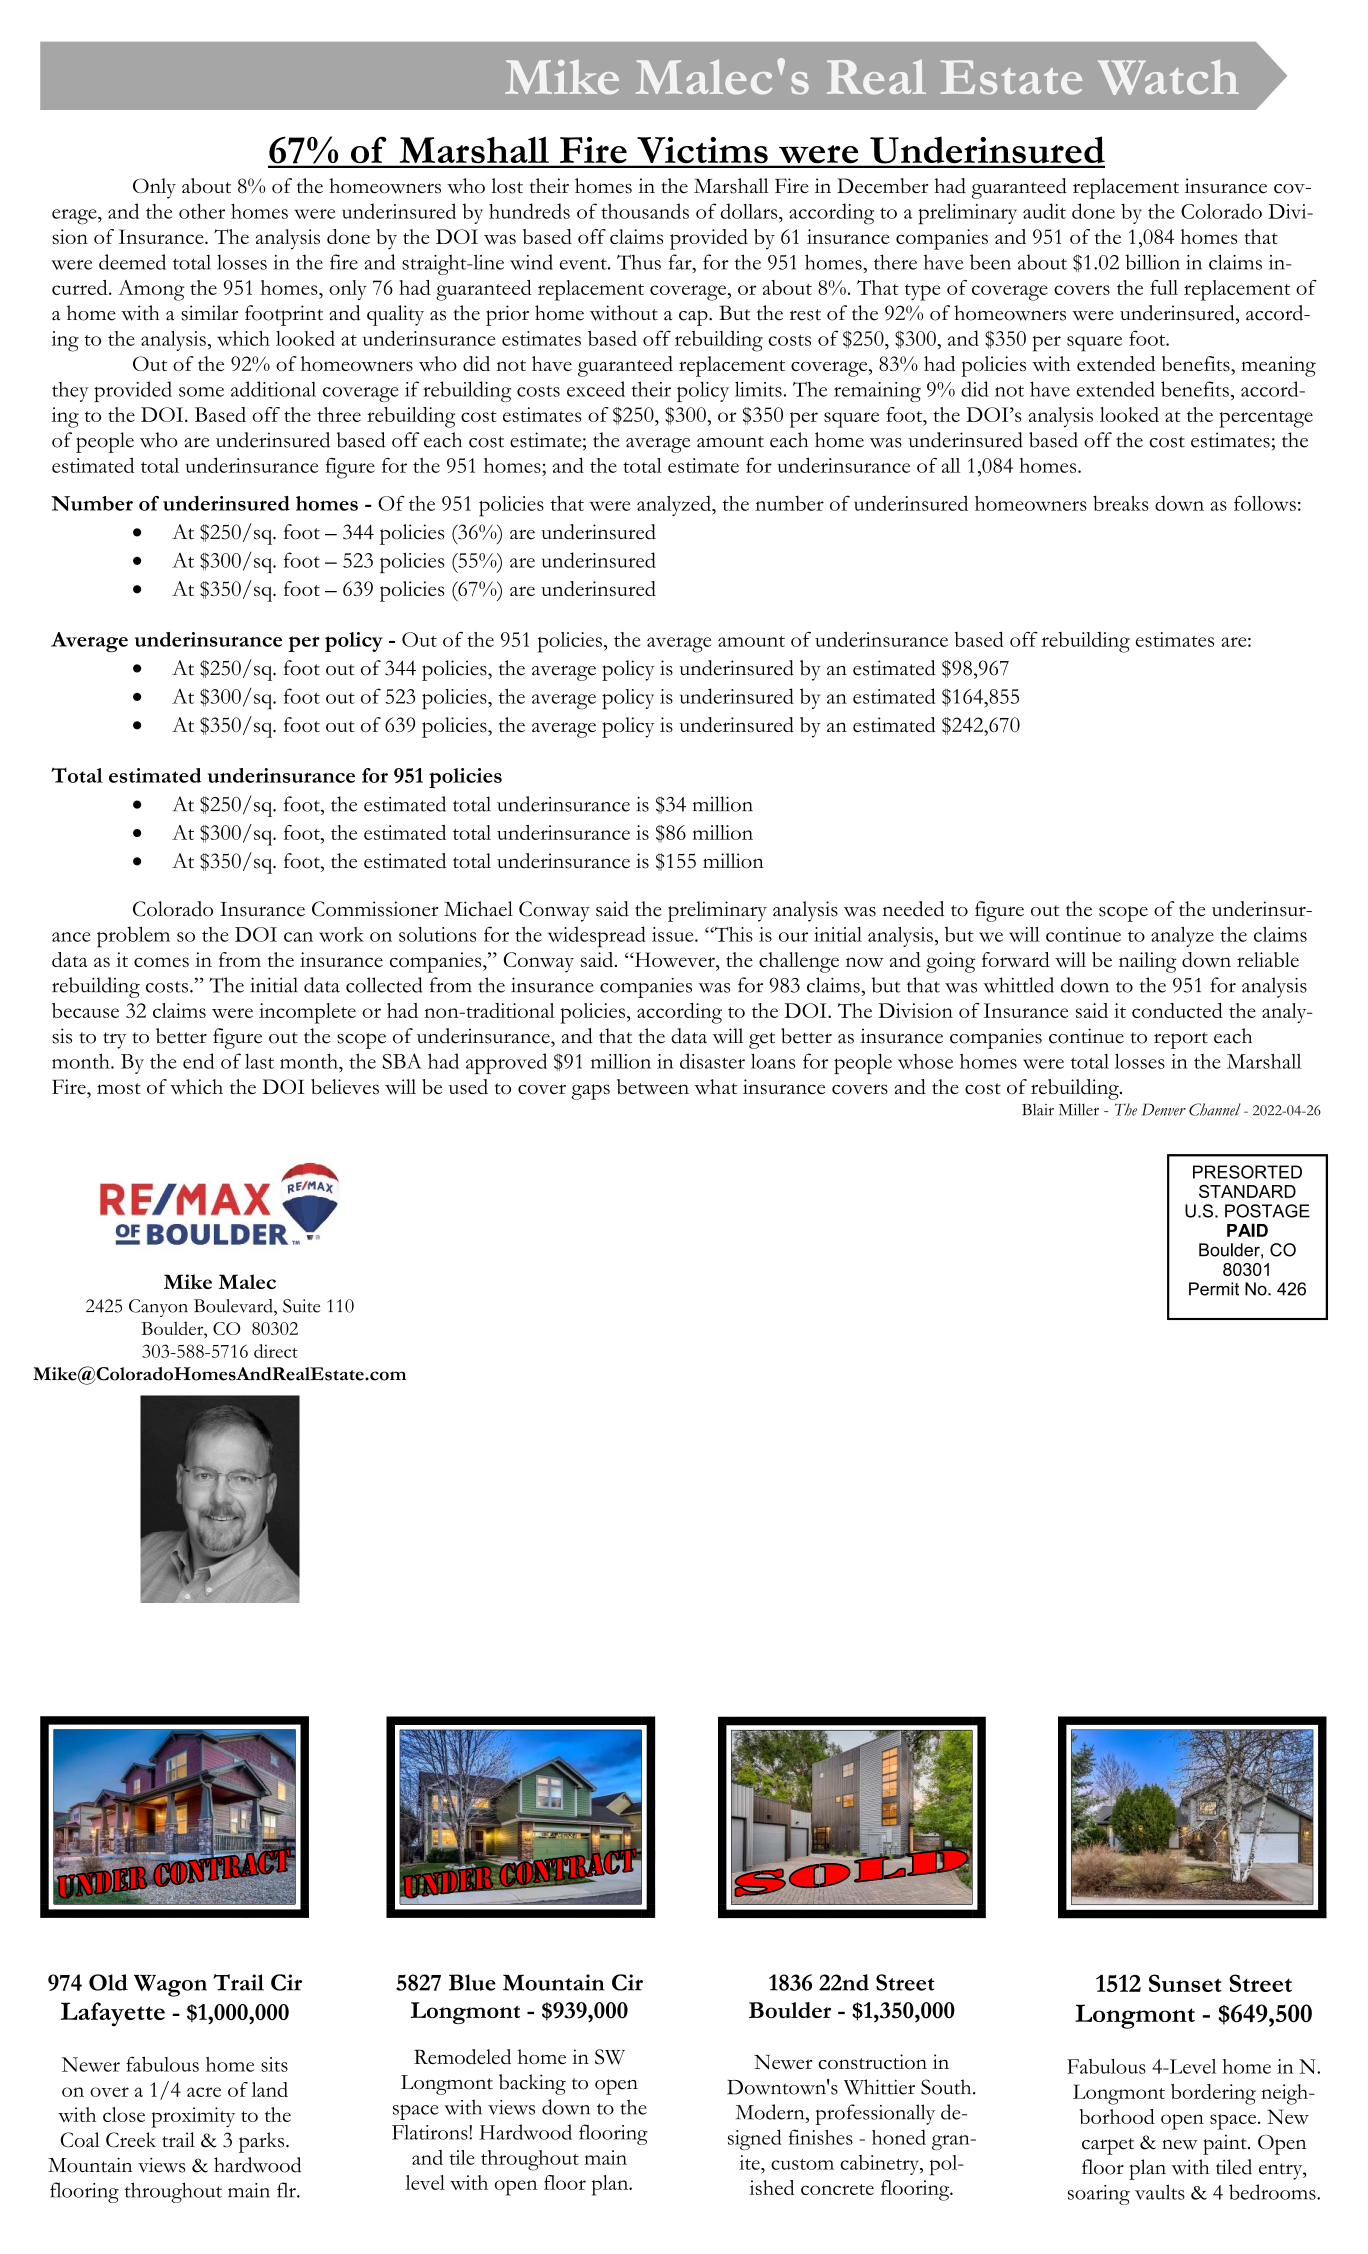 The image size is (1368, 2254). Describe the element at coordinates (202, 211) in the screenshot. I see `other` at that location.
